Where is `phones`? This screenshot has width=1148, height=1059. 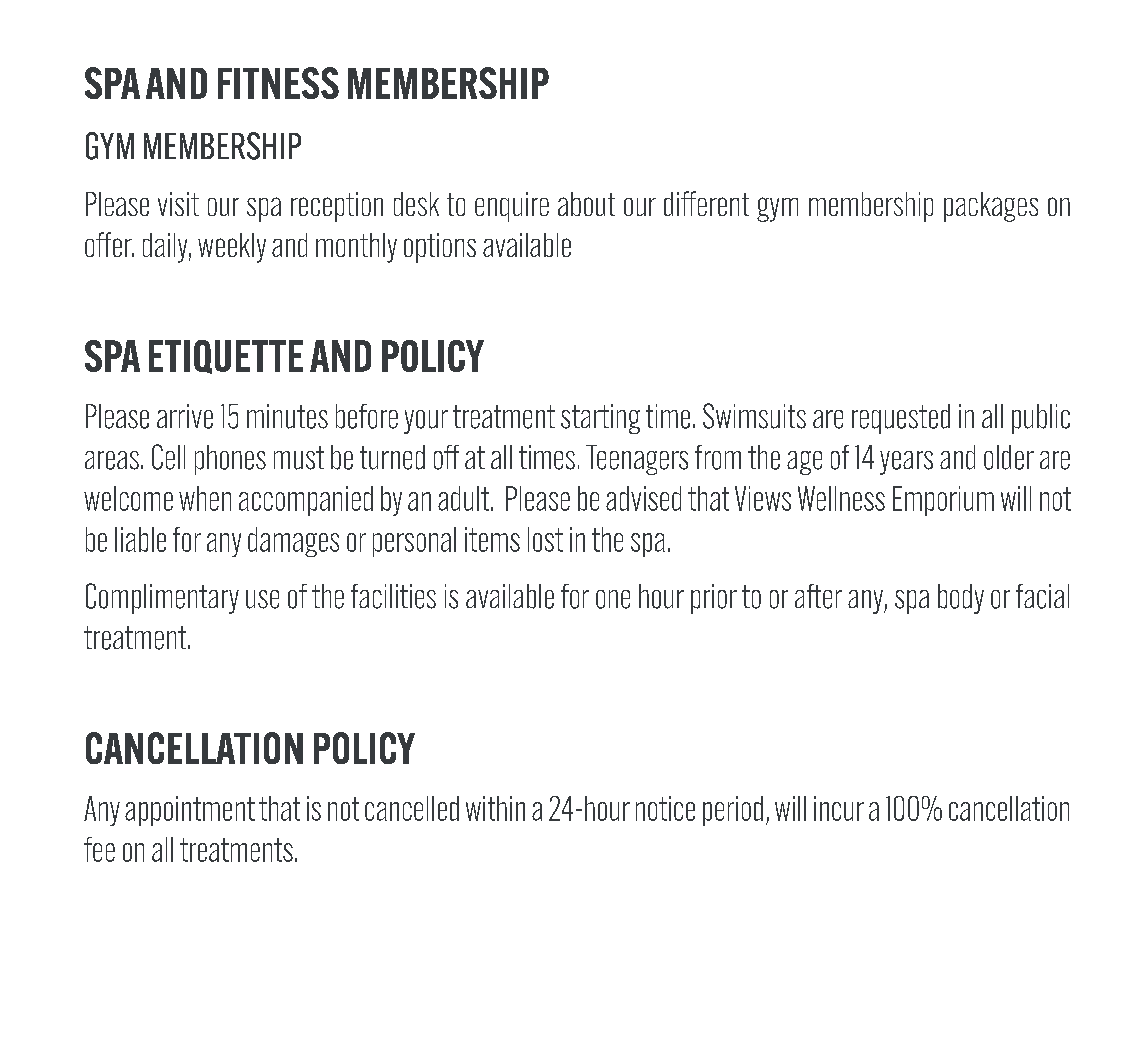
phones is located at coordinates (230, 460).
